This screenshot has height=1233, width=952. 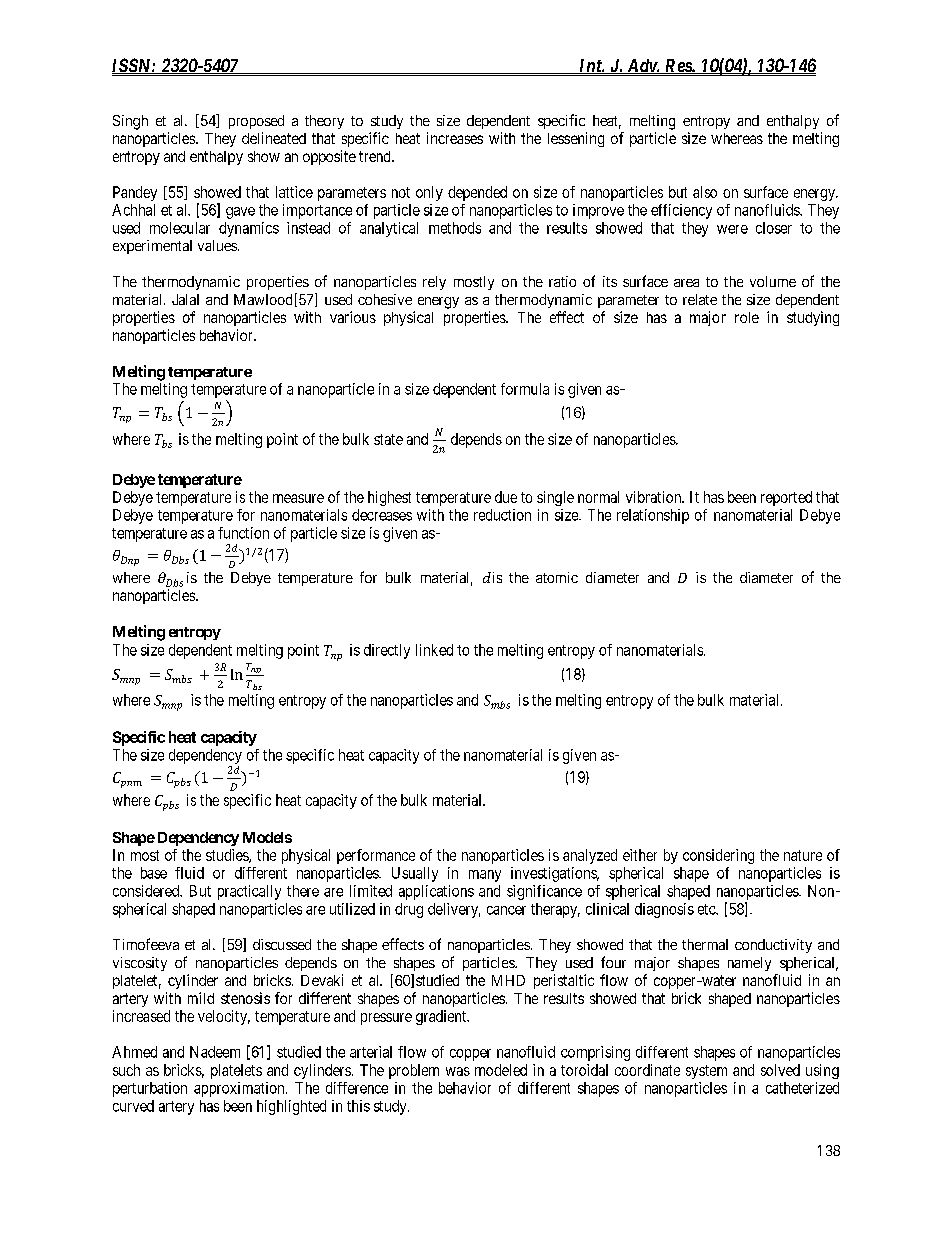 What do you see at coordinates (434, 650) in the screenshot?
I see `linked` at bounding box center [434, 650].
